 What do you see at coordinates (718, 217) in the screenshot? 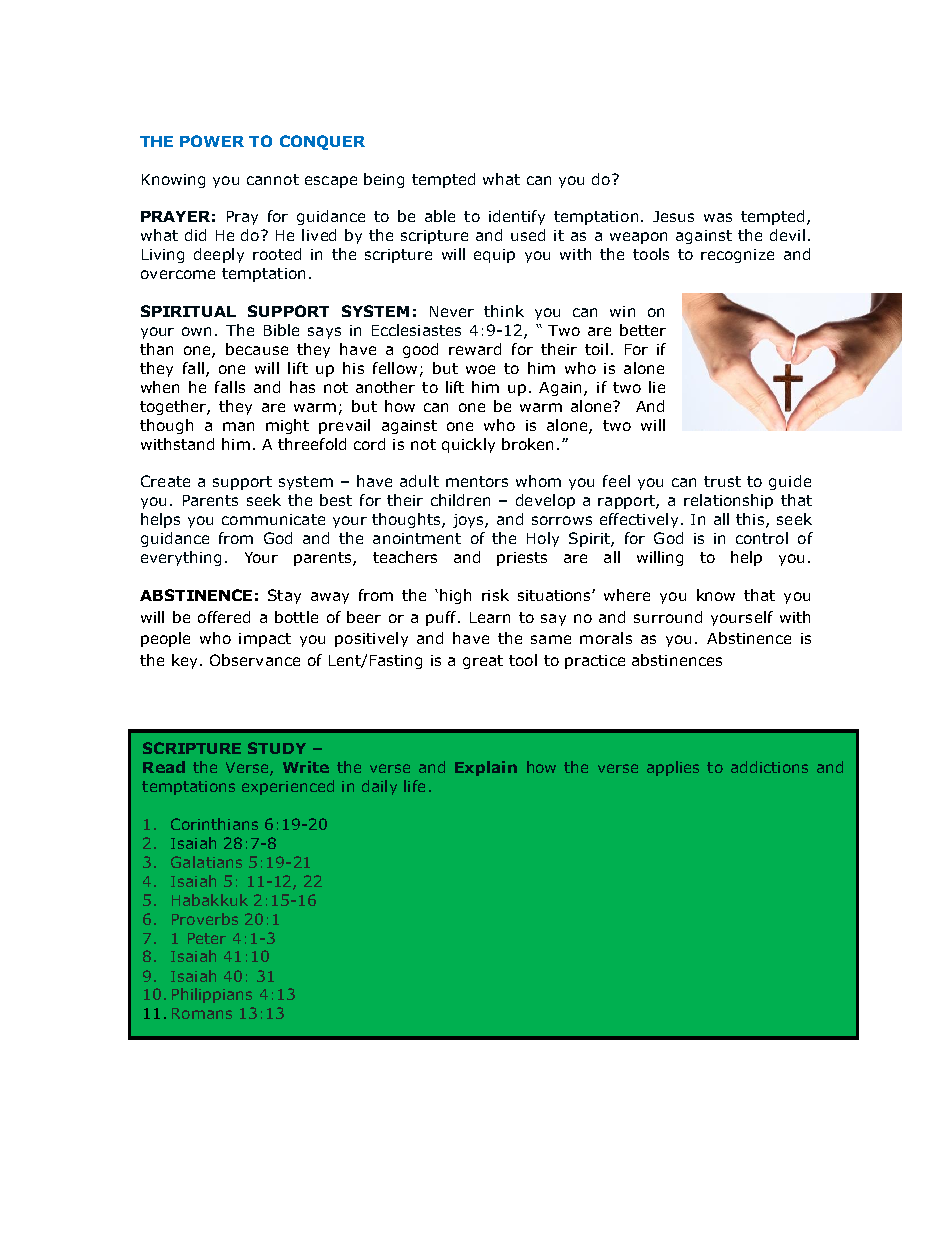
I see `was` at bounding box center [718, 217].
